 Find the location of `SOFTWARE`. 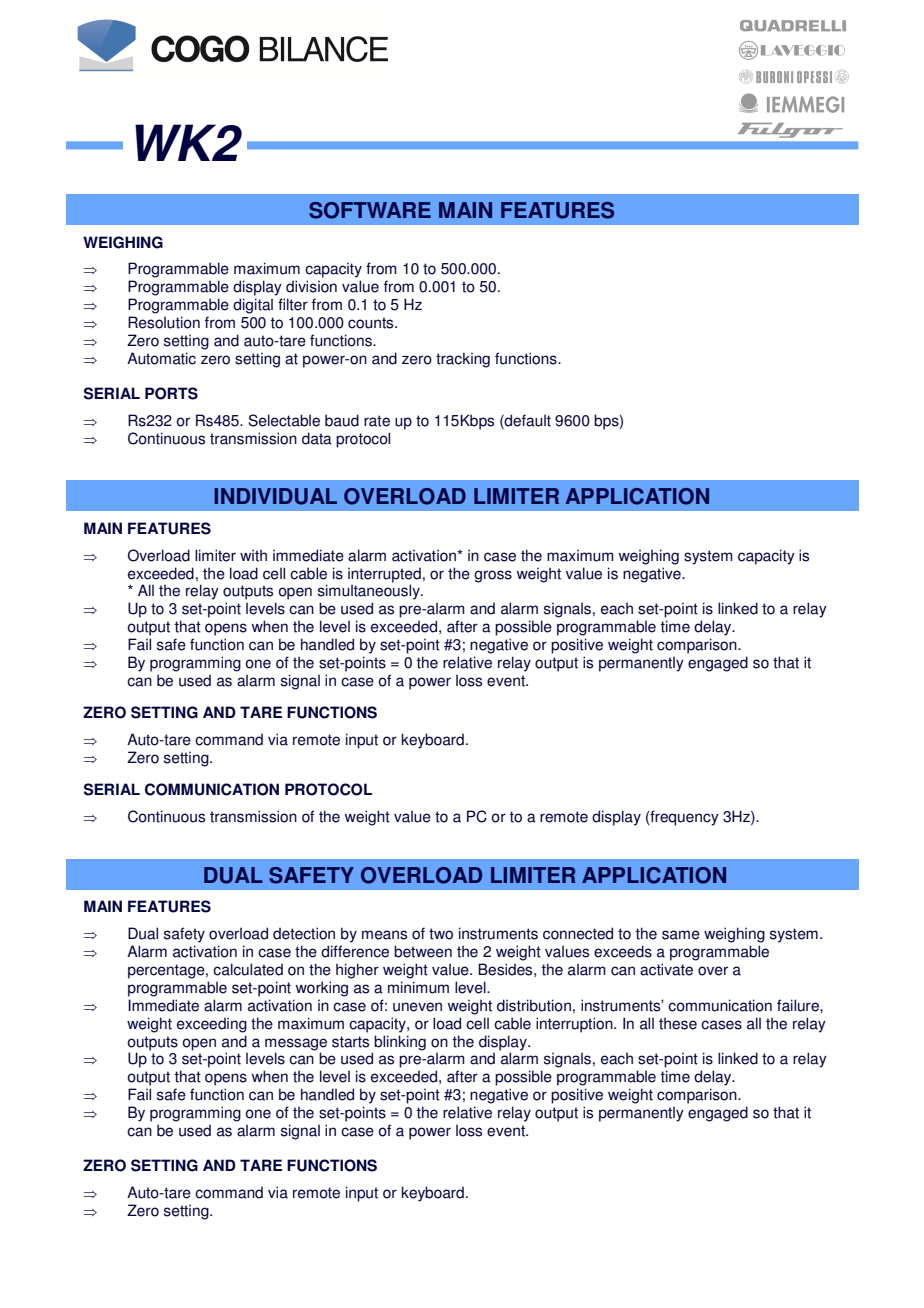

SOFTWARE is located at coordinates (370, 210).
